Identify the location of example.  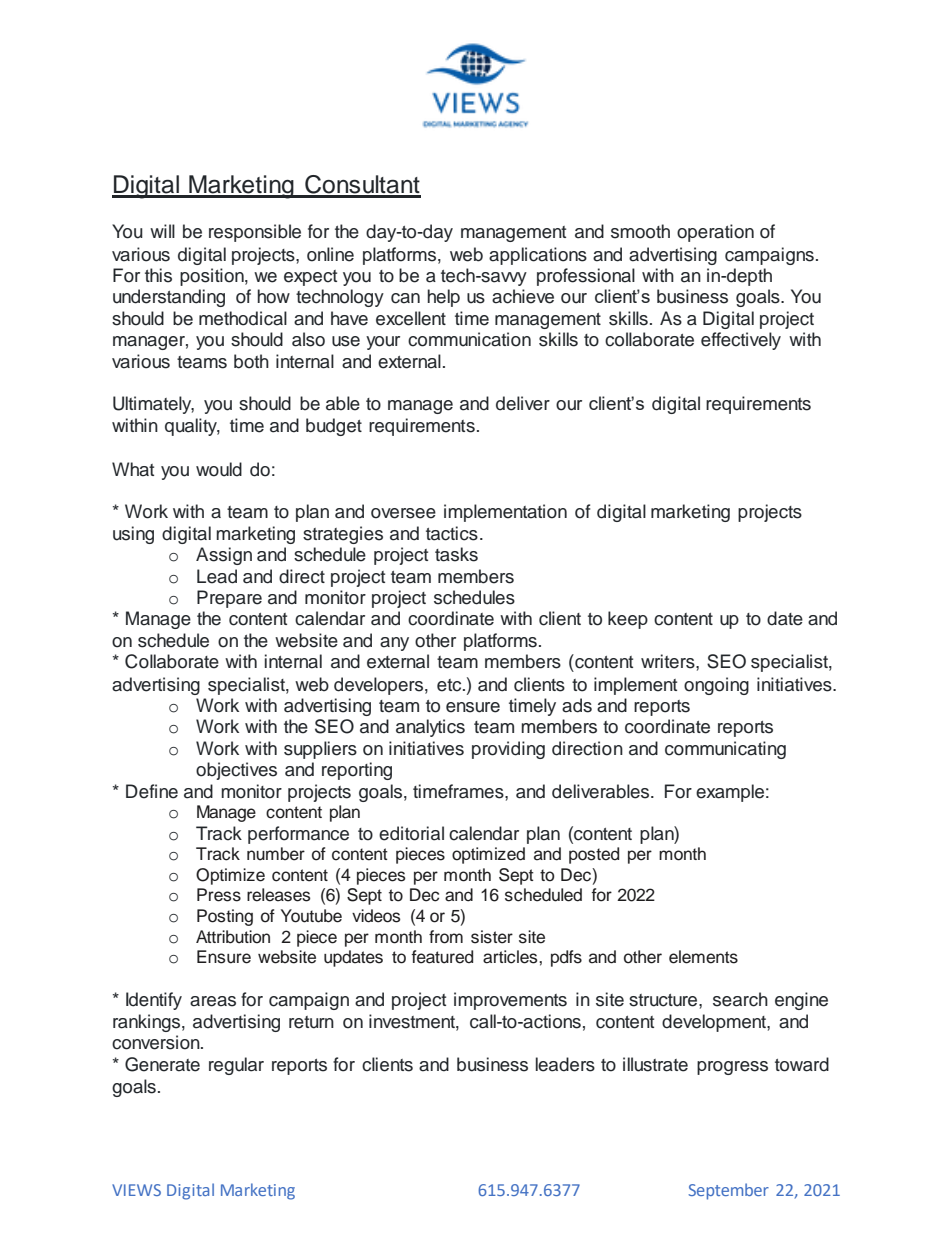
(730, 793).
